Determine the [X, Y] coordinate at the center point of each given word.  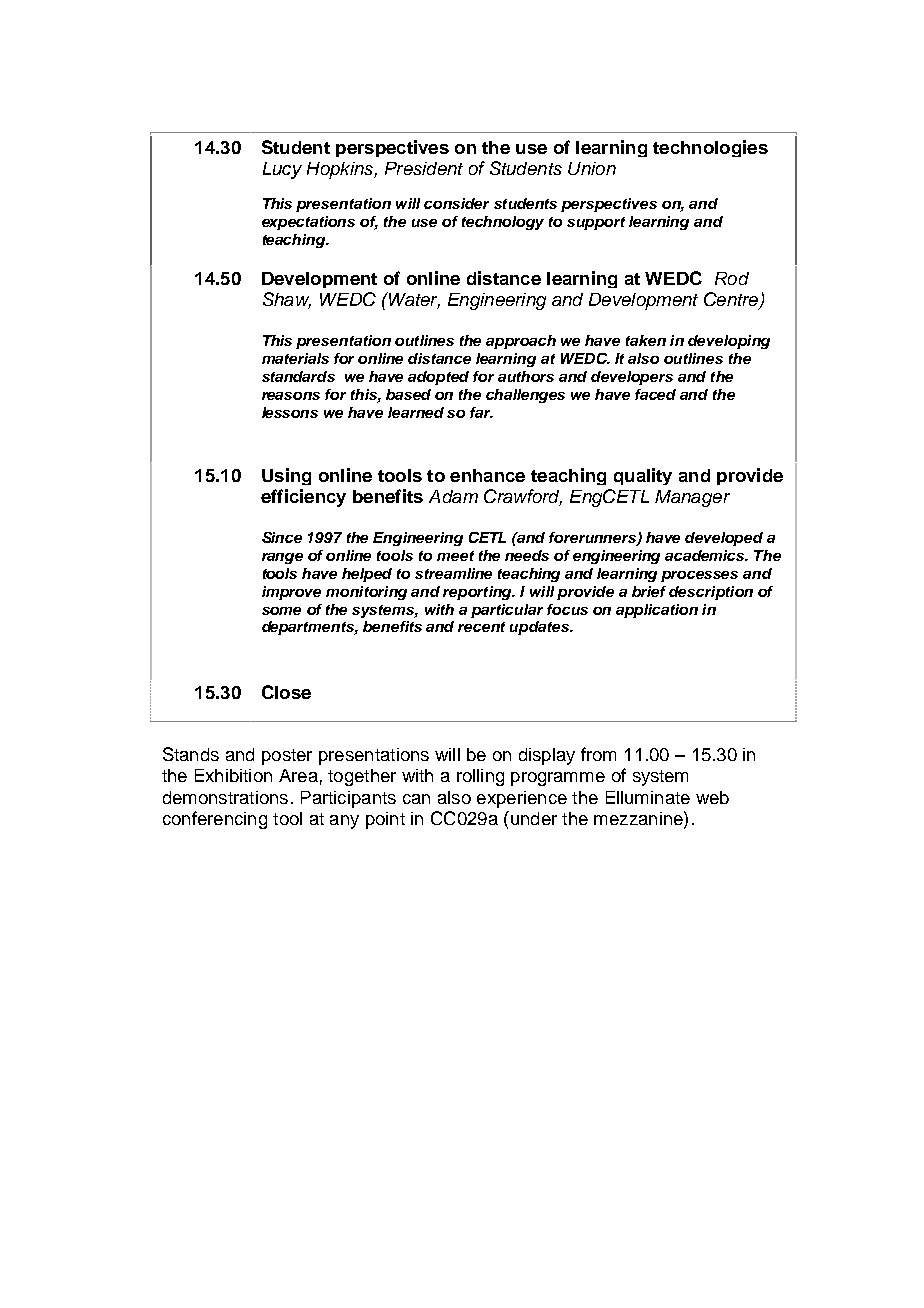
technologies [710, 148]
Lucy [282, 170]
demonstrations [225, 797]
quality [643, 476]
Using [286, 476]
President [424, 168]
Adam [453, 496]
